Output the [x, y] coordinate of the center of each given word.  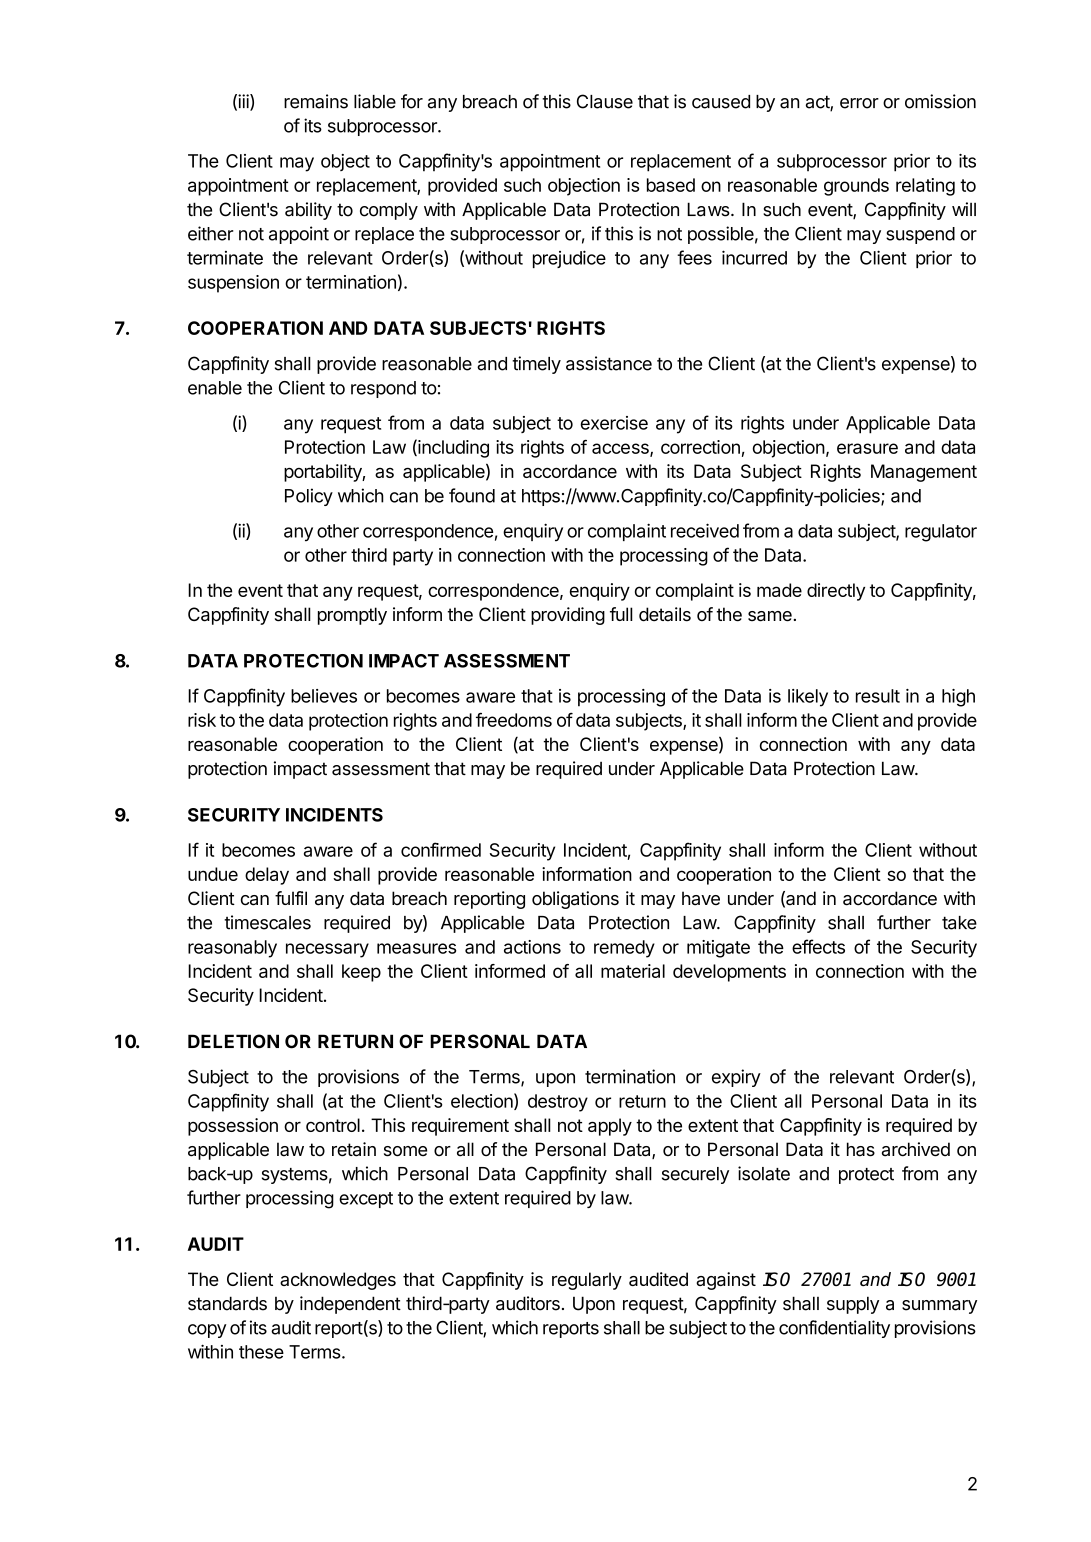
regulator [941, 533]
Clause [605, 101]
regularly [587, 1281]
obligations [575, 900]
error [859, 103]
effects [818, 946]
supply [853, 1305]
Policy [309, 497]
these [261, 1352]
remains [316, 101]
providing [568, 616]
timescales [267, 922]
